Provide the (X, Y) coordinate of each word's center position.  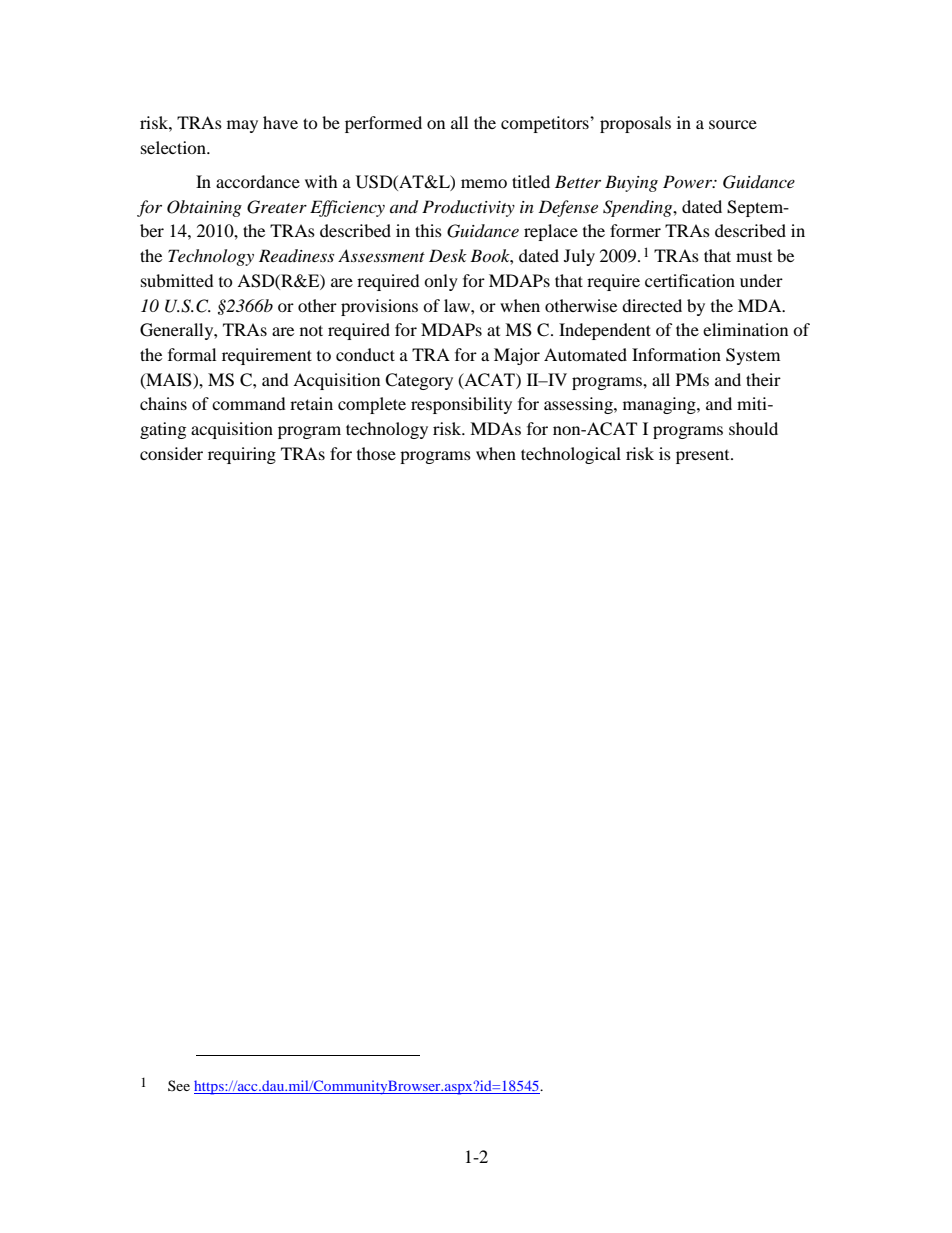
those (376, 453)
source (733, 124)
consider (171, 453)
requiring (242, 455)
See (179, 1085)
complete (372, 405)
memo (484, 183)
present (704, 457)
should (753, 428)
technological (571, 455)
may (242, 126)
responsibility (461, 405)
